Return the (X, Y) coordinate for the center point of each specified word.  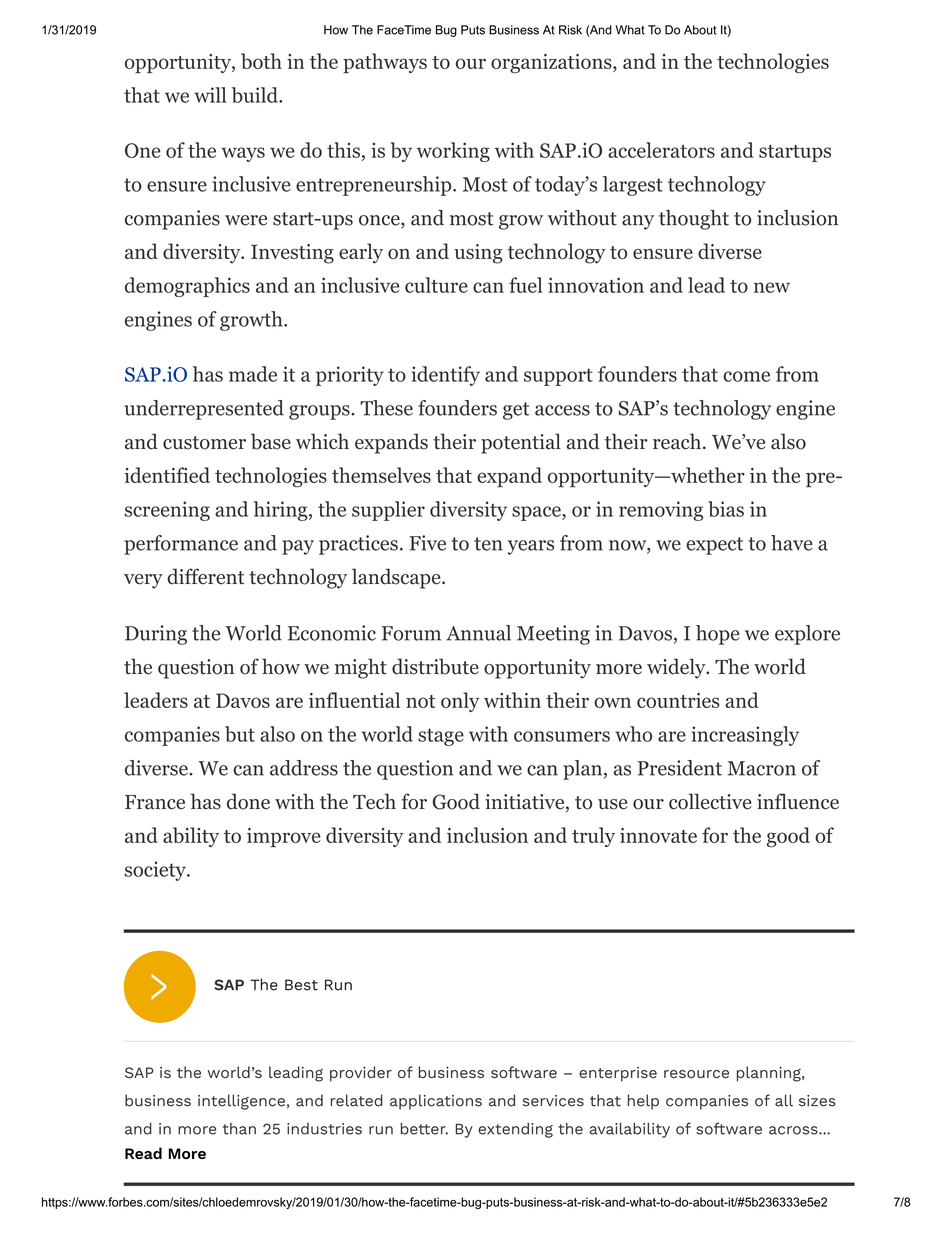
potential (521, 443)
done (248, 801)
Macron (762, 768)
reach (677, 441)
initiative (524, 802)
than (239, 1129)
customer (204, 443)
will (210, 95)
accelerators (661, 150)
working (453, 152)
